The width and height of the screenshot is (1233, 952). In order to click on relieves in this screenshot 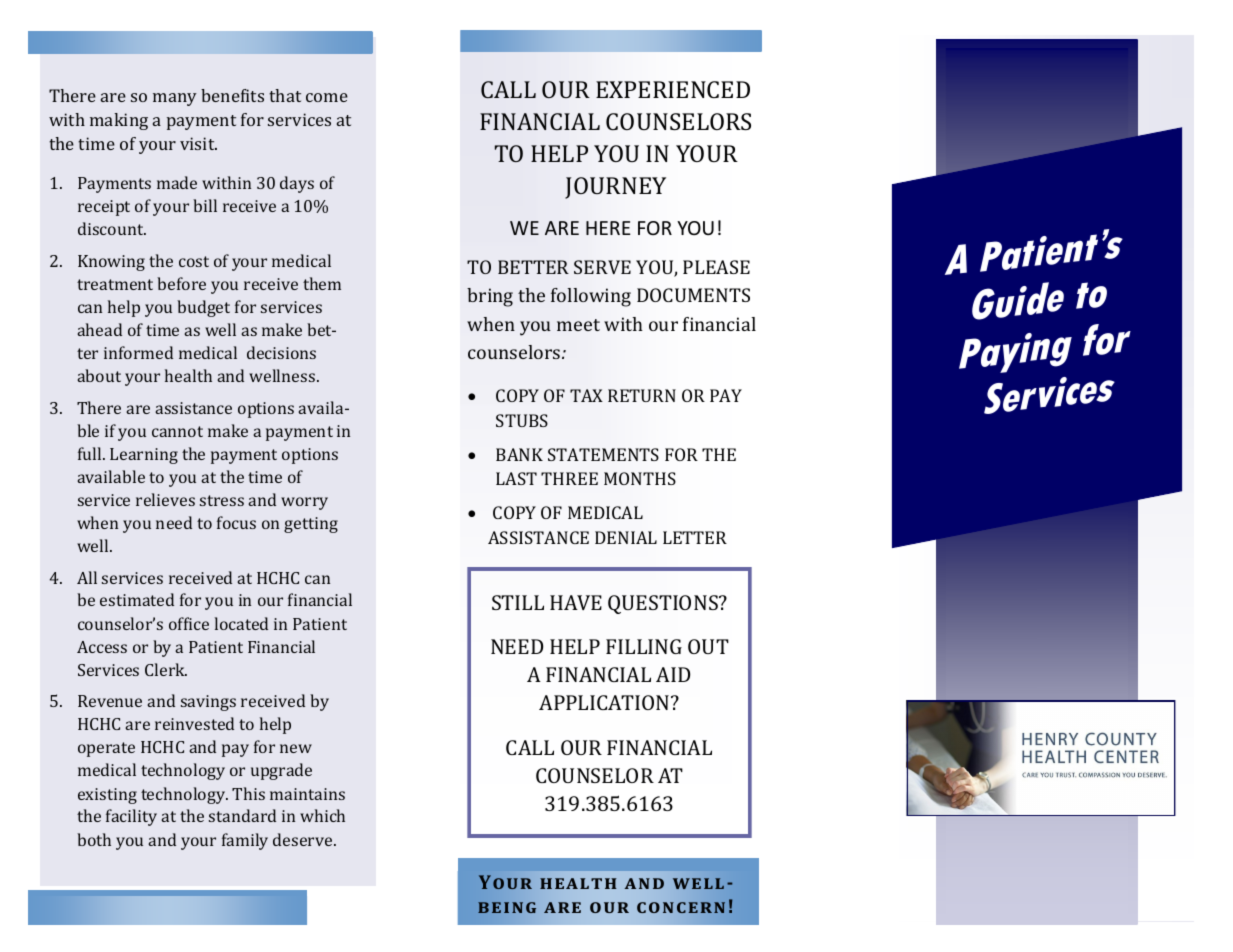, I will do `click(165, 499)`.
